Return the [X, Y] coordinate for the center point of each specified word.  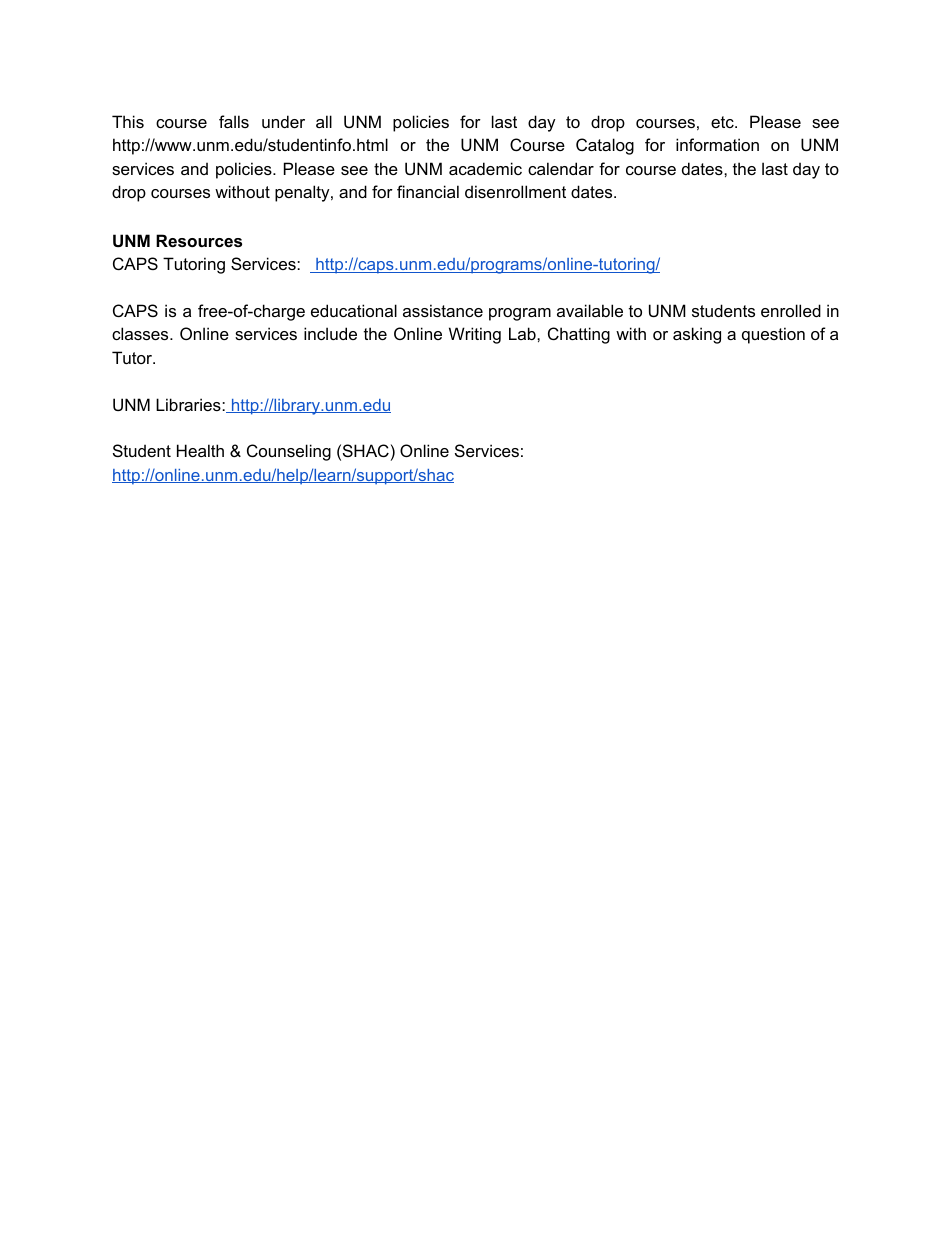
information [717, 144]
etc [723, 122]
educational [354, 310]
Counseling [289, 452]
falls [234, 121]
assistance [443, 310]
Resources [199, 240]
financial [428, 191]
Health [200, 450]
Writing [475, 335]
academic [485, 168]
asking [697, 335]
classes [141, 333]
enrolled [791, 310]
